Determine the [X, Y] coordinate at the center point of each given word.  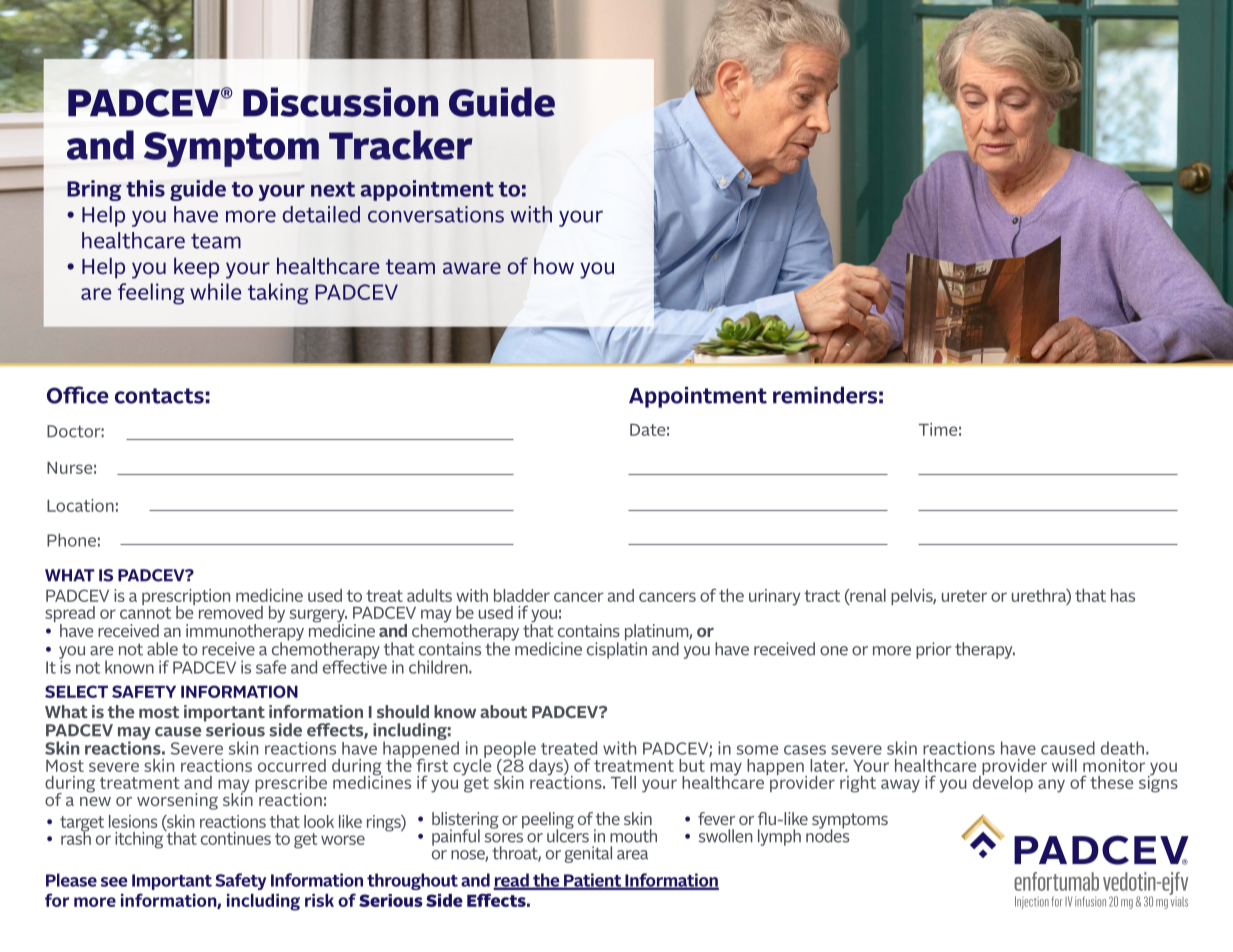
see [114, 882]
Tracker [401, 145]
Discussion [340, 102]
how [554, 266]
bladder [522, 595]
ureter [964, 596]
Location [80, 505]
